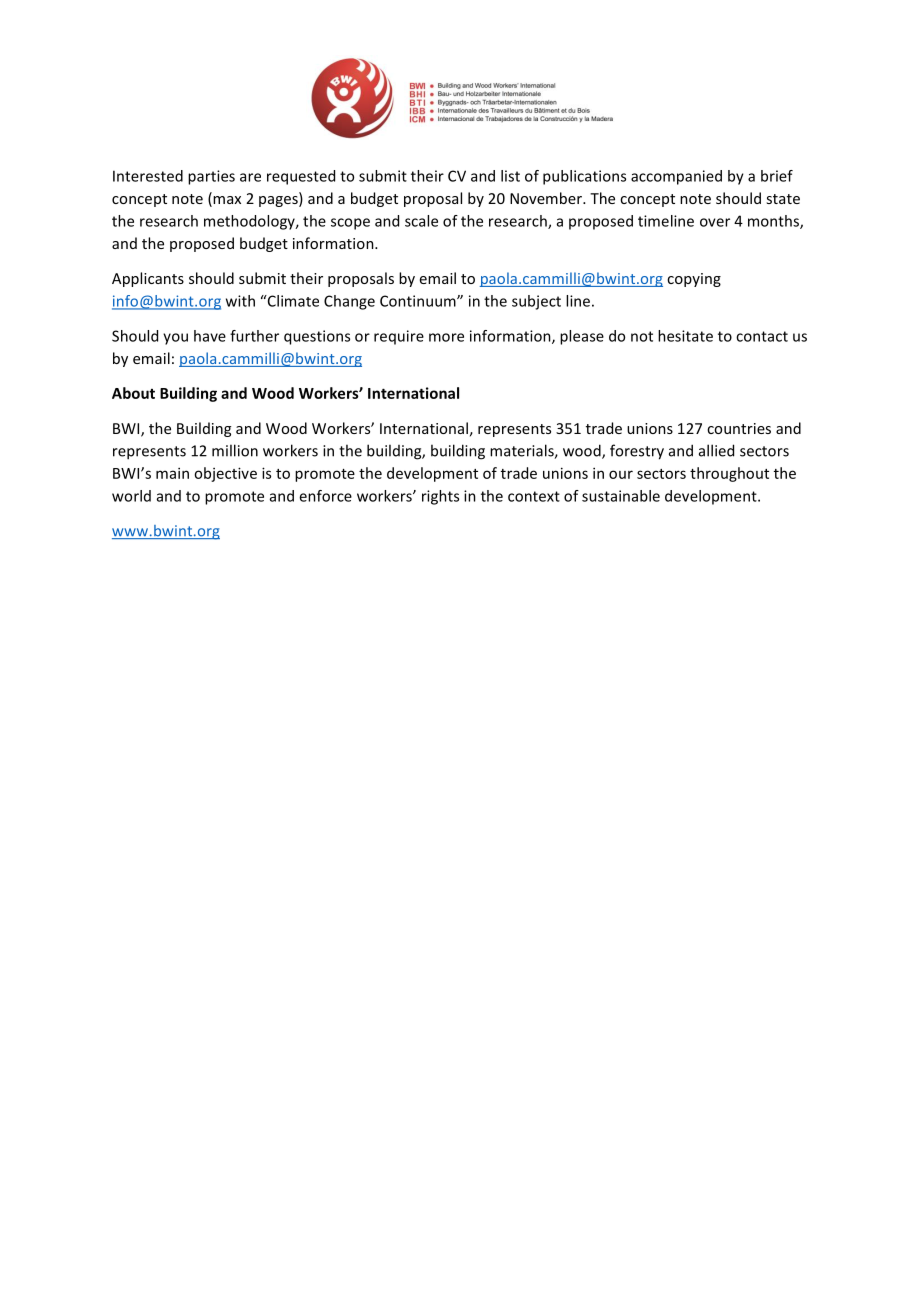  Describe the element at coordinates (694, 280) in the screenshot. I see `copying` at that location.
